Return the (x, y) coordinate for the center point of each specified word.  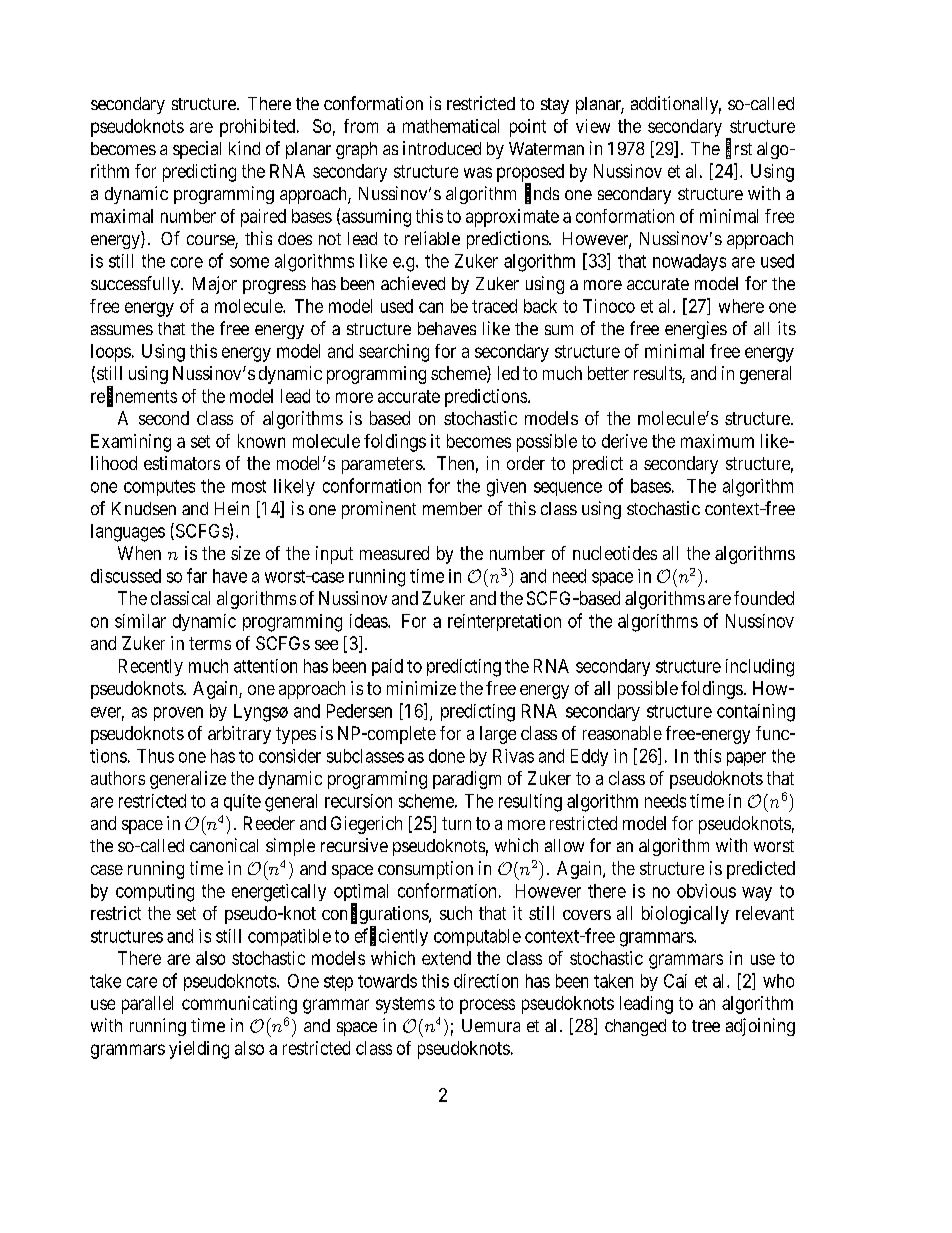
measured (394, 553)
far (197, 575)
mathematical (451, 126)
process (487, 1006)
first (739, 149)
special (197, 150)
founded (764, 598)
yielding (199, 1050)
